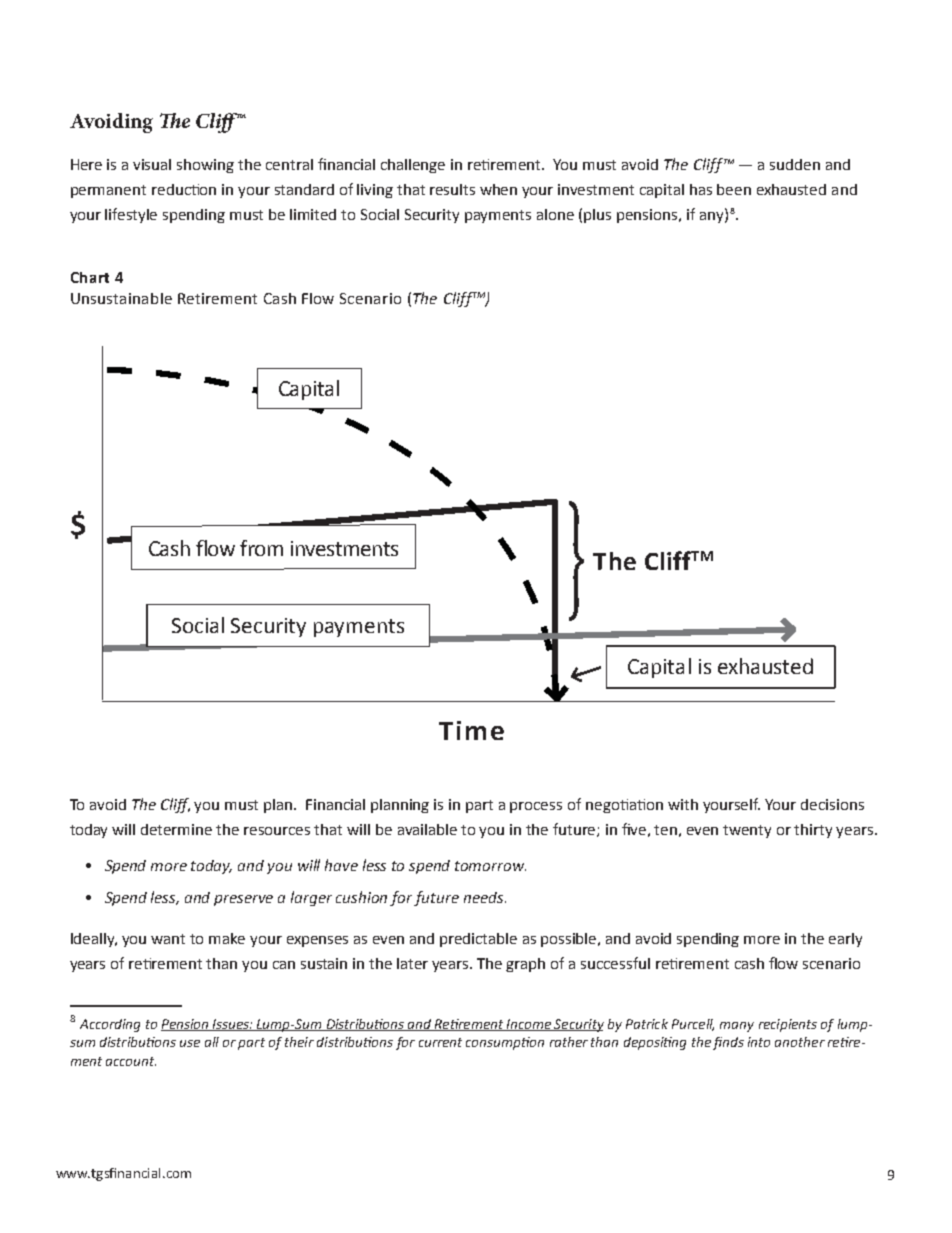 The image size is (952, 1233). I want to click on alone, so click(555, 214).
